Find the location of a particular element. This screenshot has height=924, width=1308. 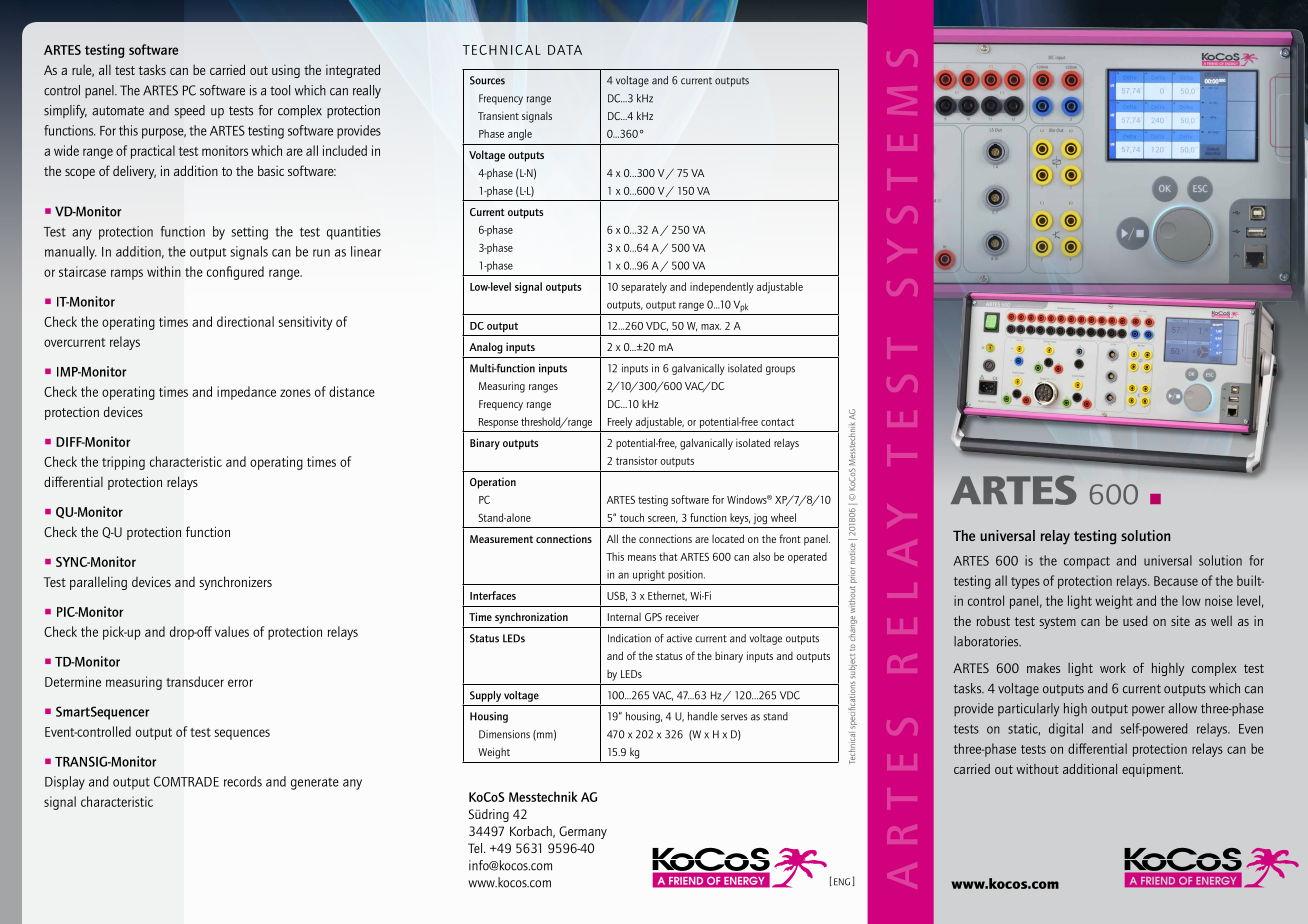

separately is located at coordinates (644, 287).
